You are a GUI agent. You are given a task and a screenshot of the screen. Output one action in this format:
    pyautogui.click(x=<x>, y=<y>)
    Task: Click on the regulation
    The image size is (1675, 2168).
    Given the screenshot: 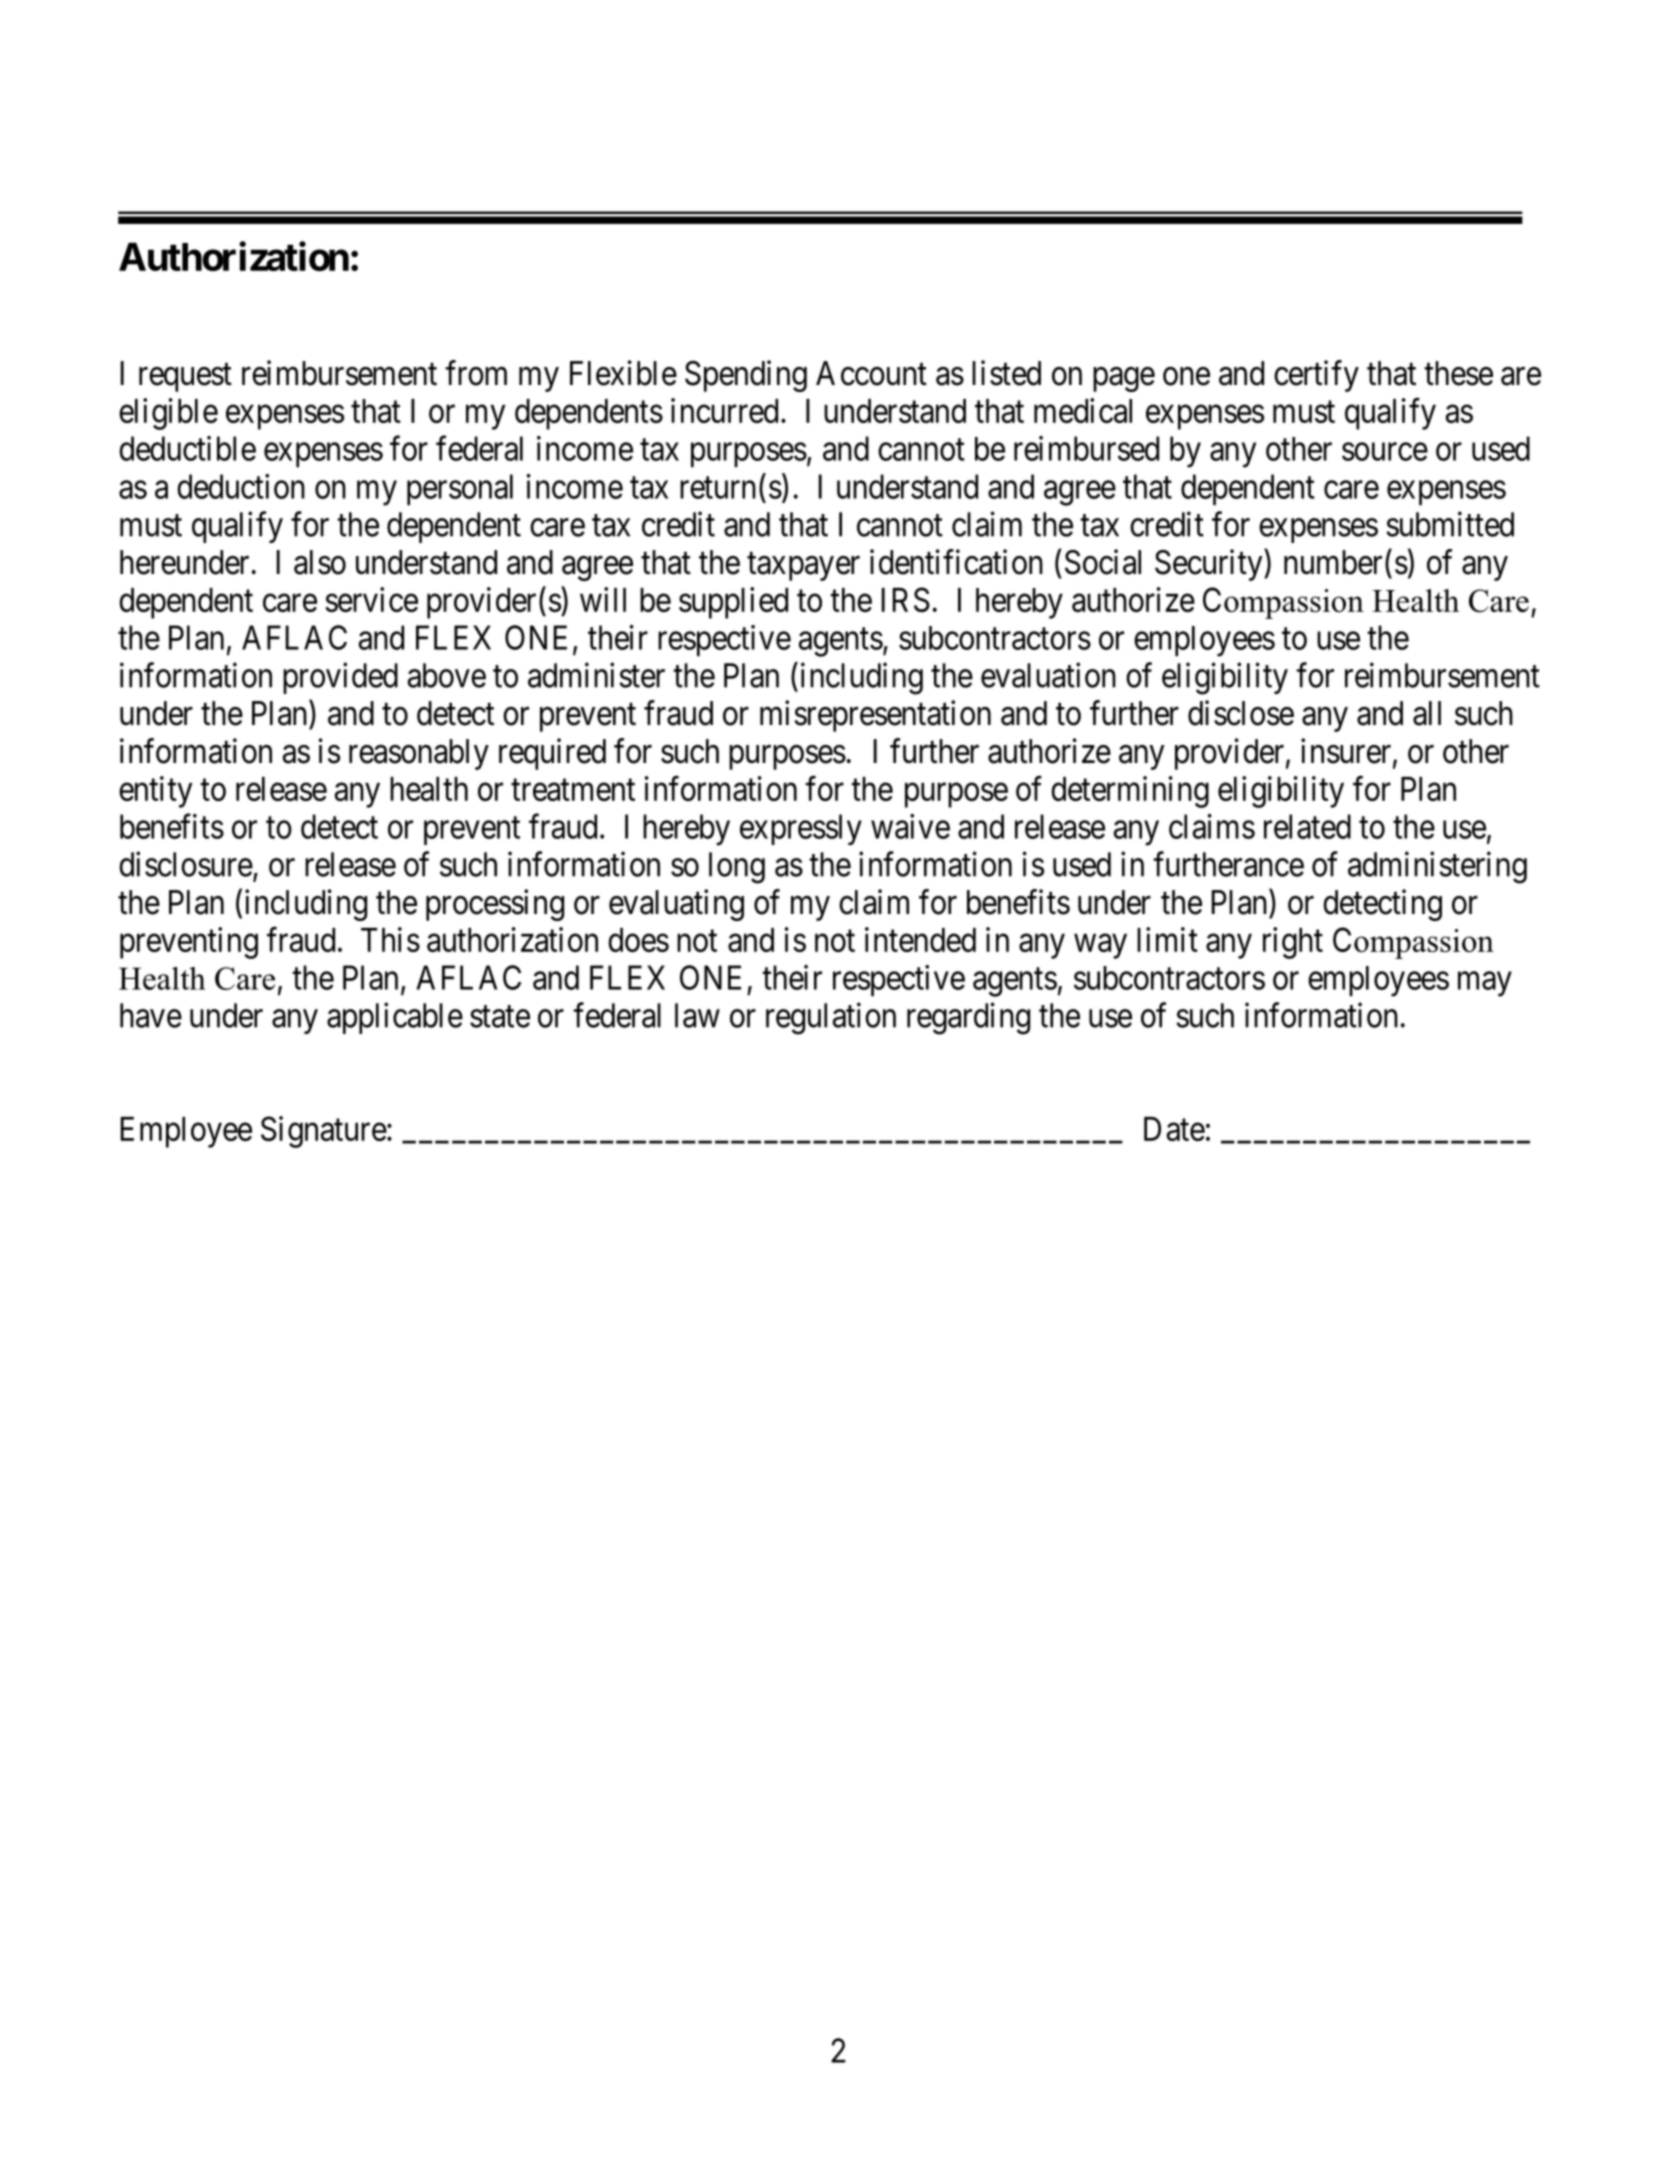 What is the action you would take?
    pyautogui.click(x=831, y=1018)
